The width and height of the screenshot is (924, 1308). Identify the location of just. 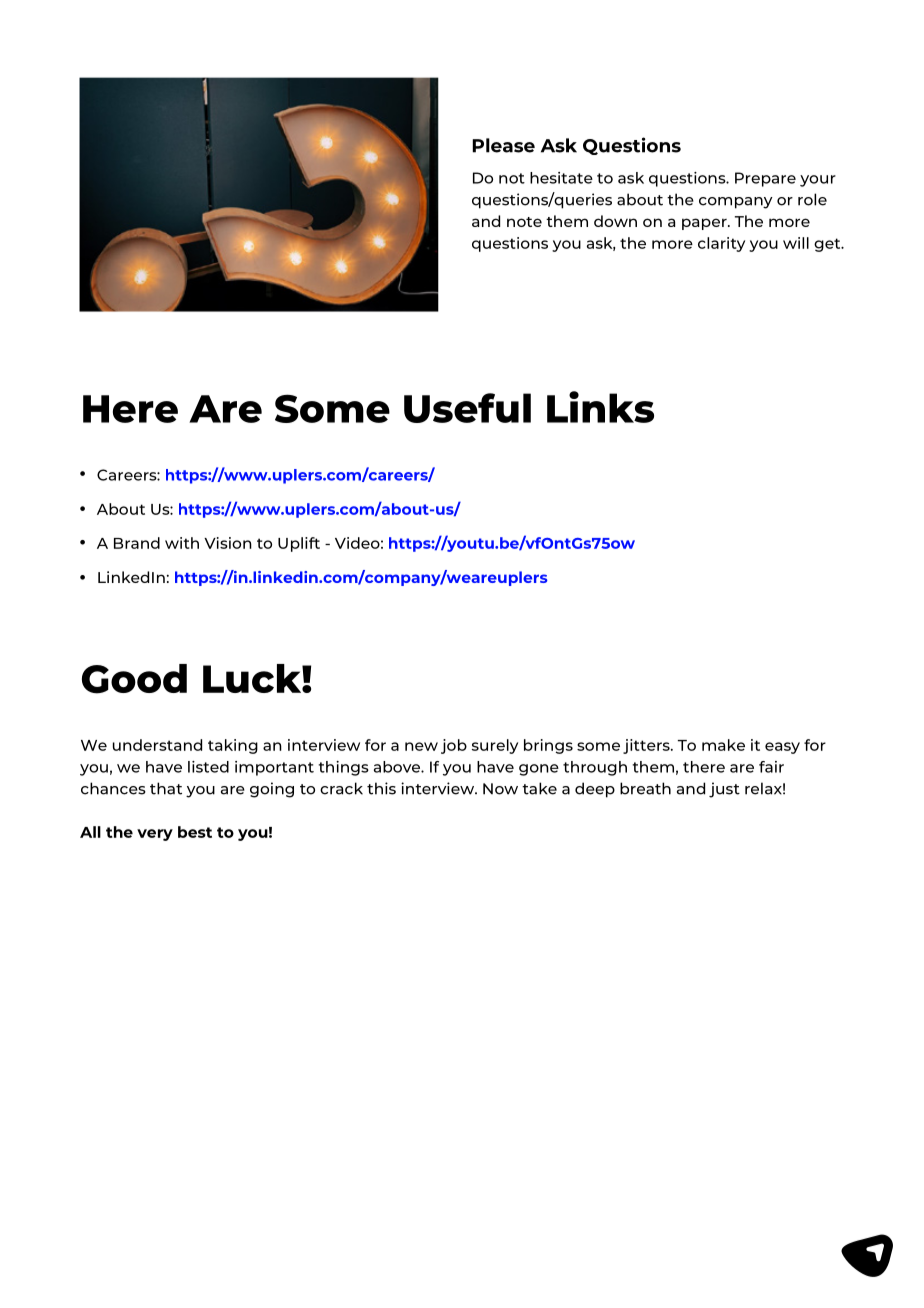
(724, 790).
